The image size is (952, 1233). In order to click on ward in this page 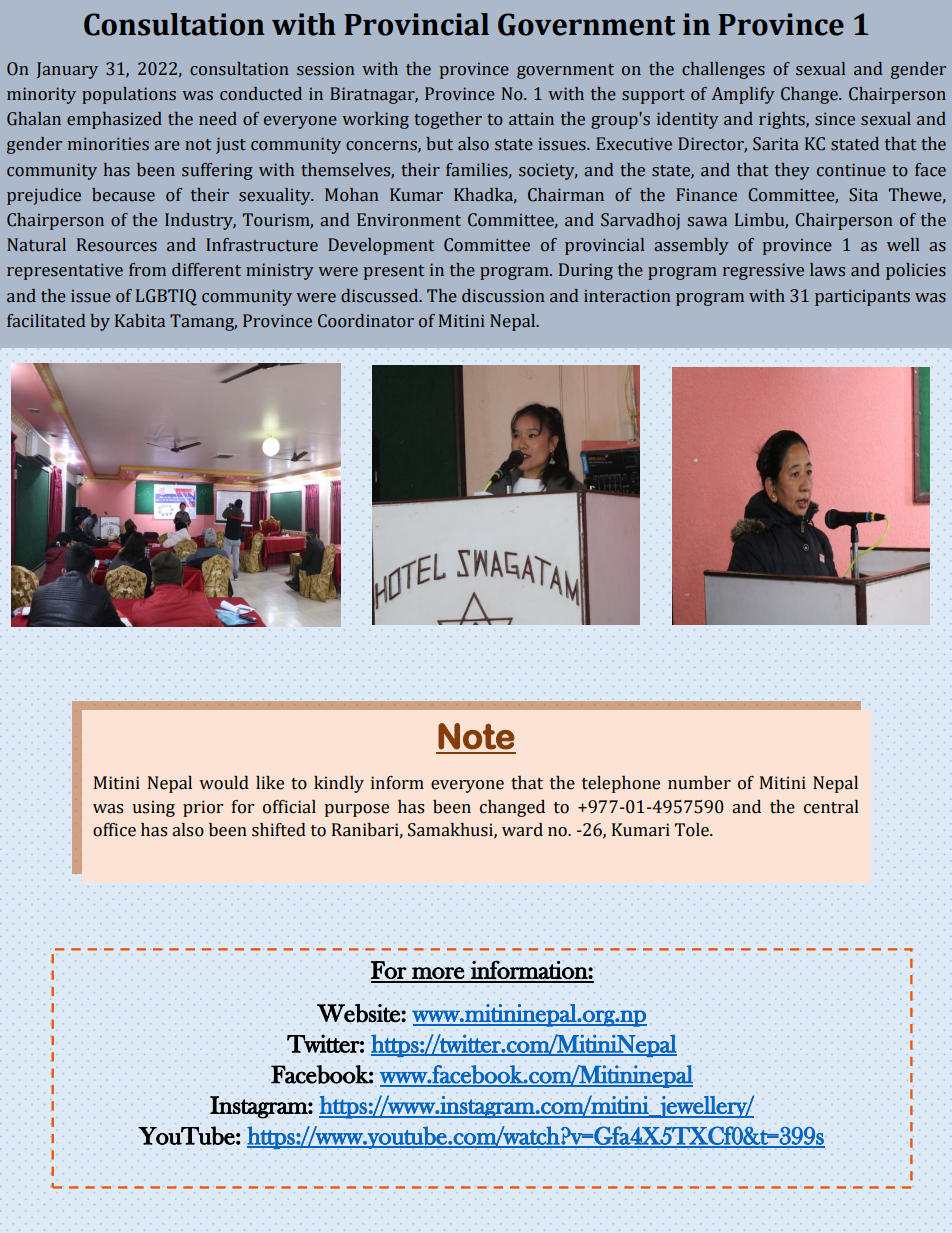, I will do `click(522, 830)`.
